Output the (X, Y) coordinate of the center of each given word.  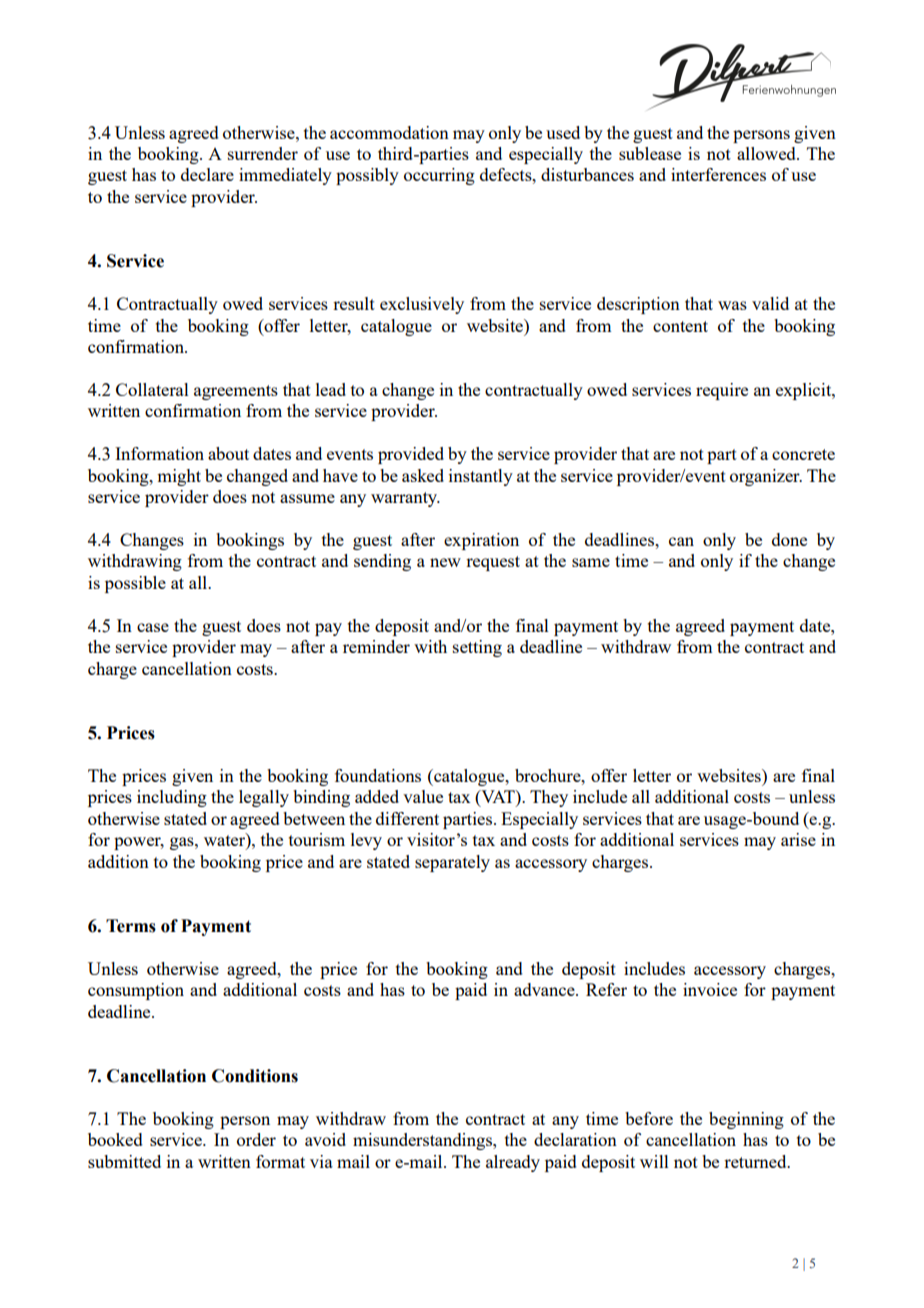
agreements (236, 392)
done (789, 539)
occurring (439, 176)
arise (798, 839)
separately (452, 863)
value (423, 796)
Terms (131, 926)
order (256, 1139)
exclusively (422, 305)
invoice (710, 989)
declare (207, 174)
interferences (718, 174)
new (445, 562)
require (722, 391)
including (172, 798)
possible (135, 584)
